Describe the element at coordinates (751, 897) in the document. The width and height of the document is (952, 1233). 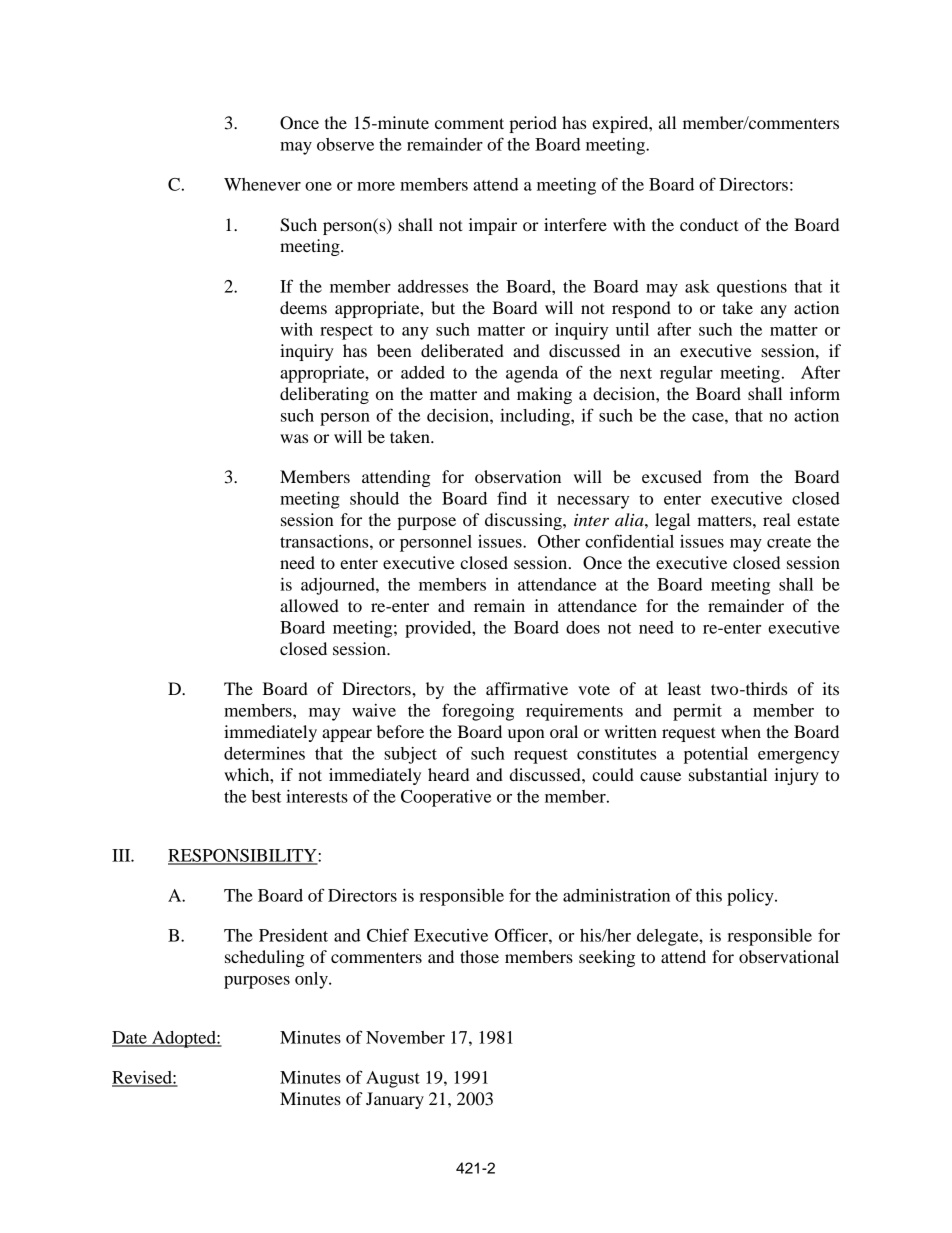
I see `policy` at that location.
